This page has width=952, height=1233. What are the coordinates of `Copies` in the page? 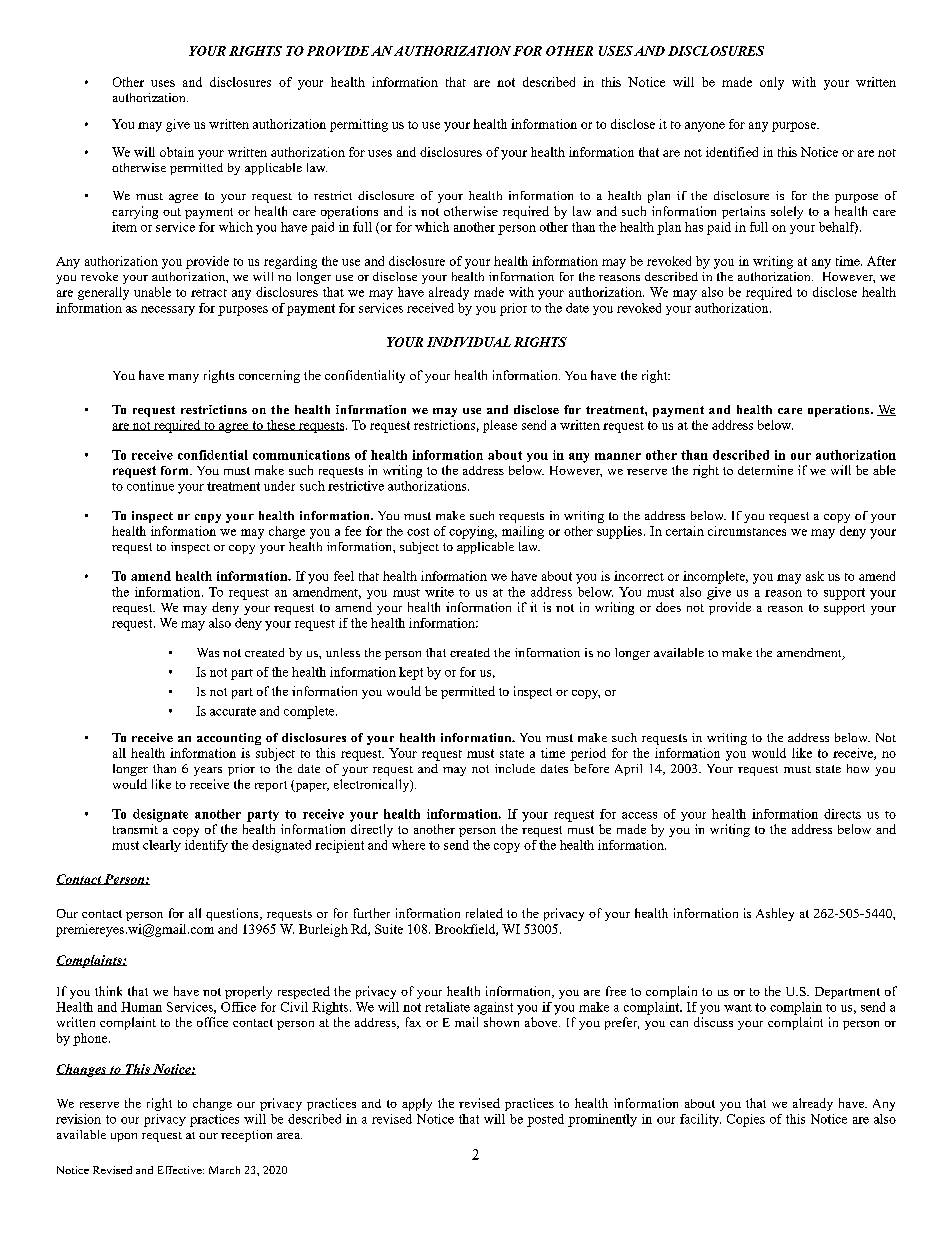 It's located at (746, 1120).
